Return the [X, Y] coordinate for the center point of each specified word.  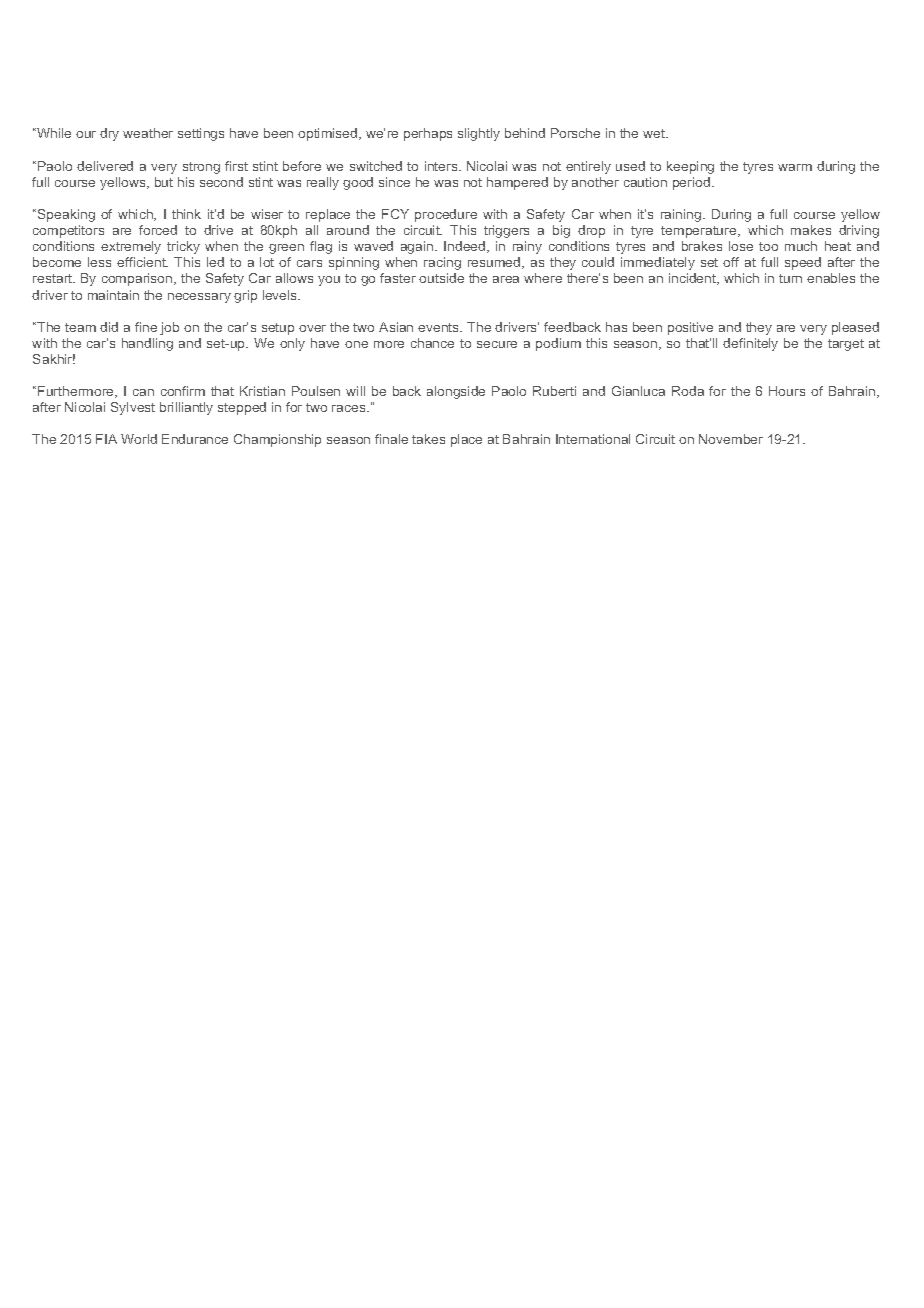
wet [655, 133]
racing [442, 263]
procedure [446, 215]
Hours [787, 391]
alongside [456, 392]
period [691, 183]
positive [690, 328]
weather [148, 133]
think [186, 214]
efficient [142, 262]
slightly [479, 134]
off [731, 262]
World [139, 439]
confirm [183, 391]
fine [146, 327]
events [440, 327]
